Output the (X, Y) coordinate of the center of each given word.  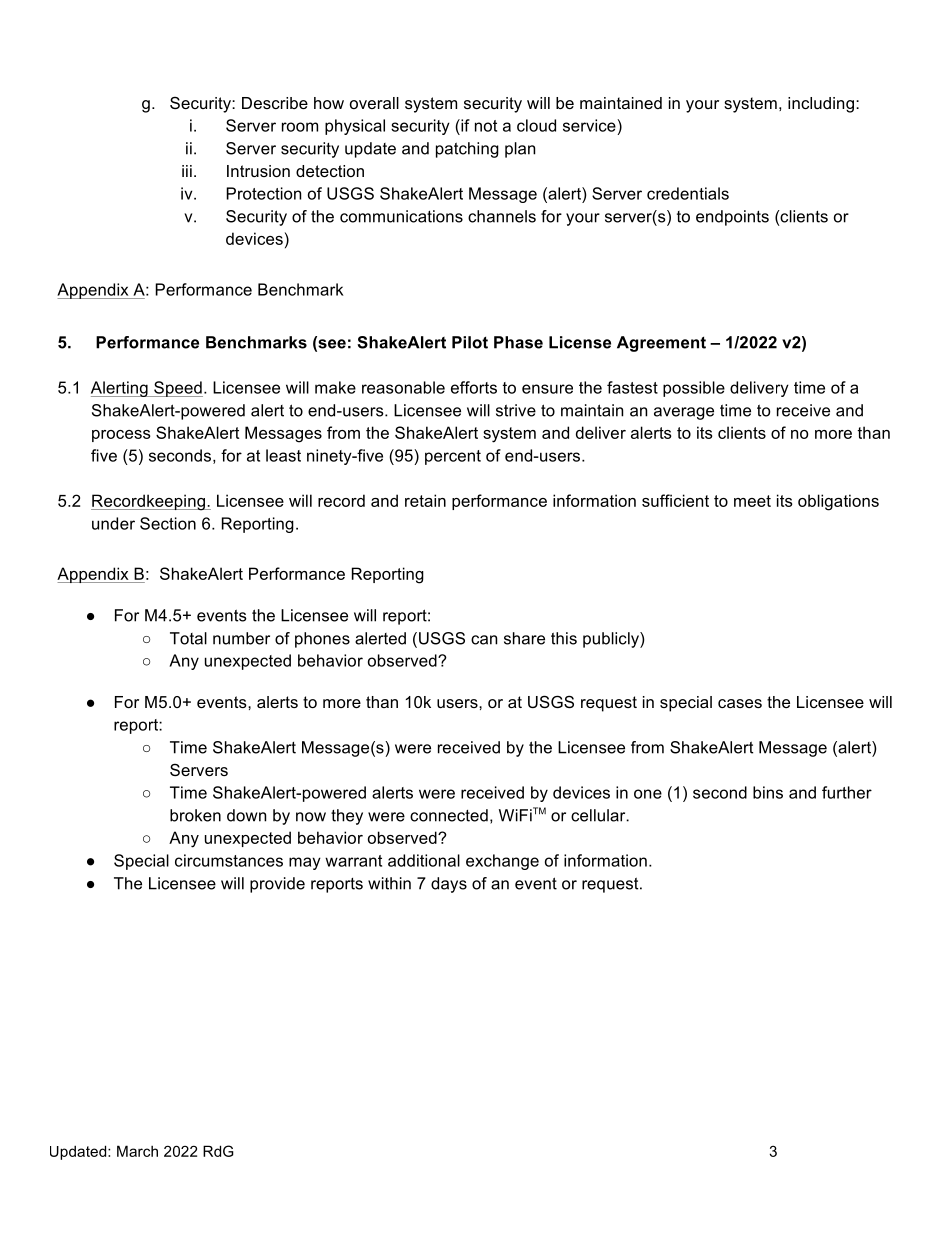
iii (187, 171)
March (137, 1151)
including (821, 105)
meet (752, 501)
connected (449, 815)
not (486, 126)
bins (768, 792)
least (283, 455)
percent (453, 457)
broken (195, 815)
